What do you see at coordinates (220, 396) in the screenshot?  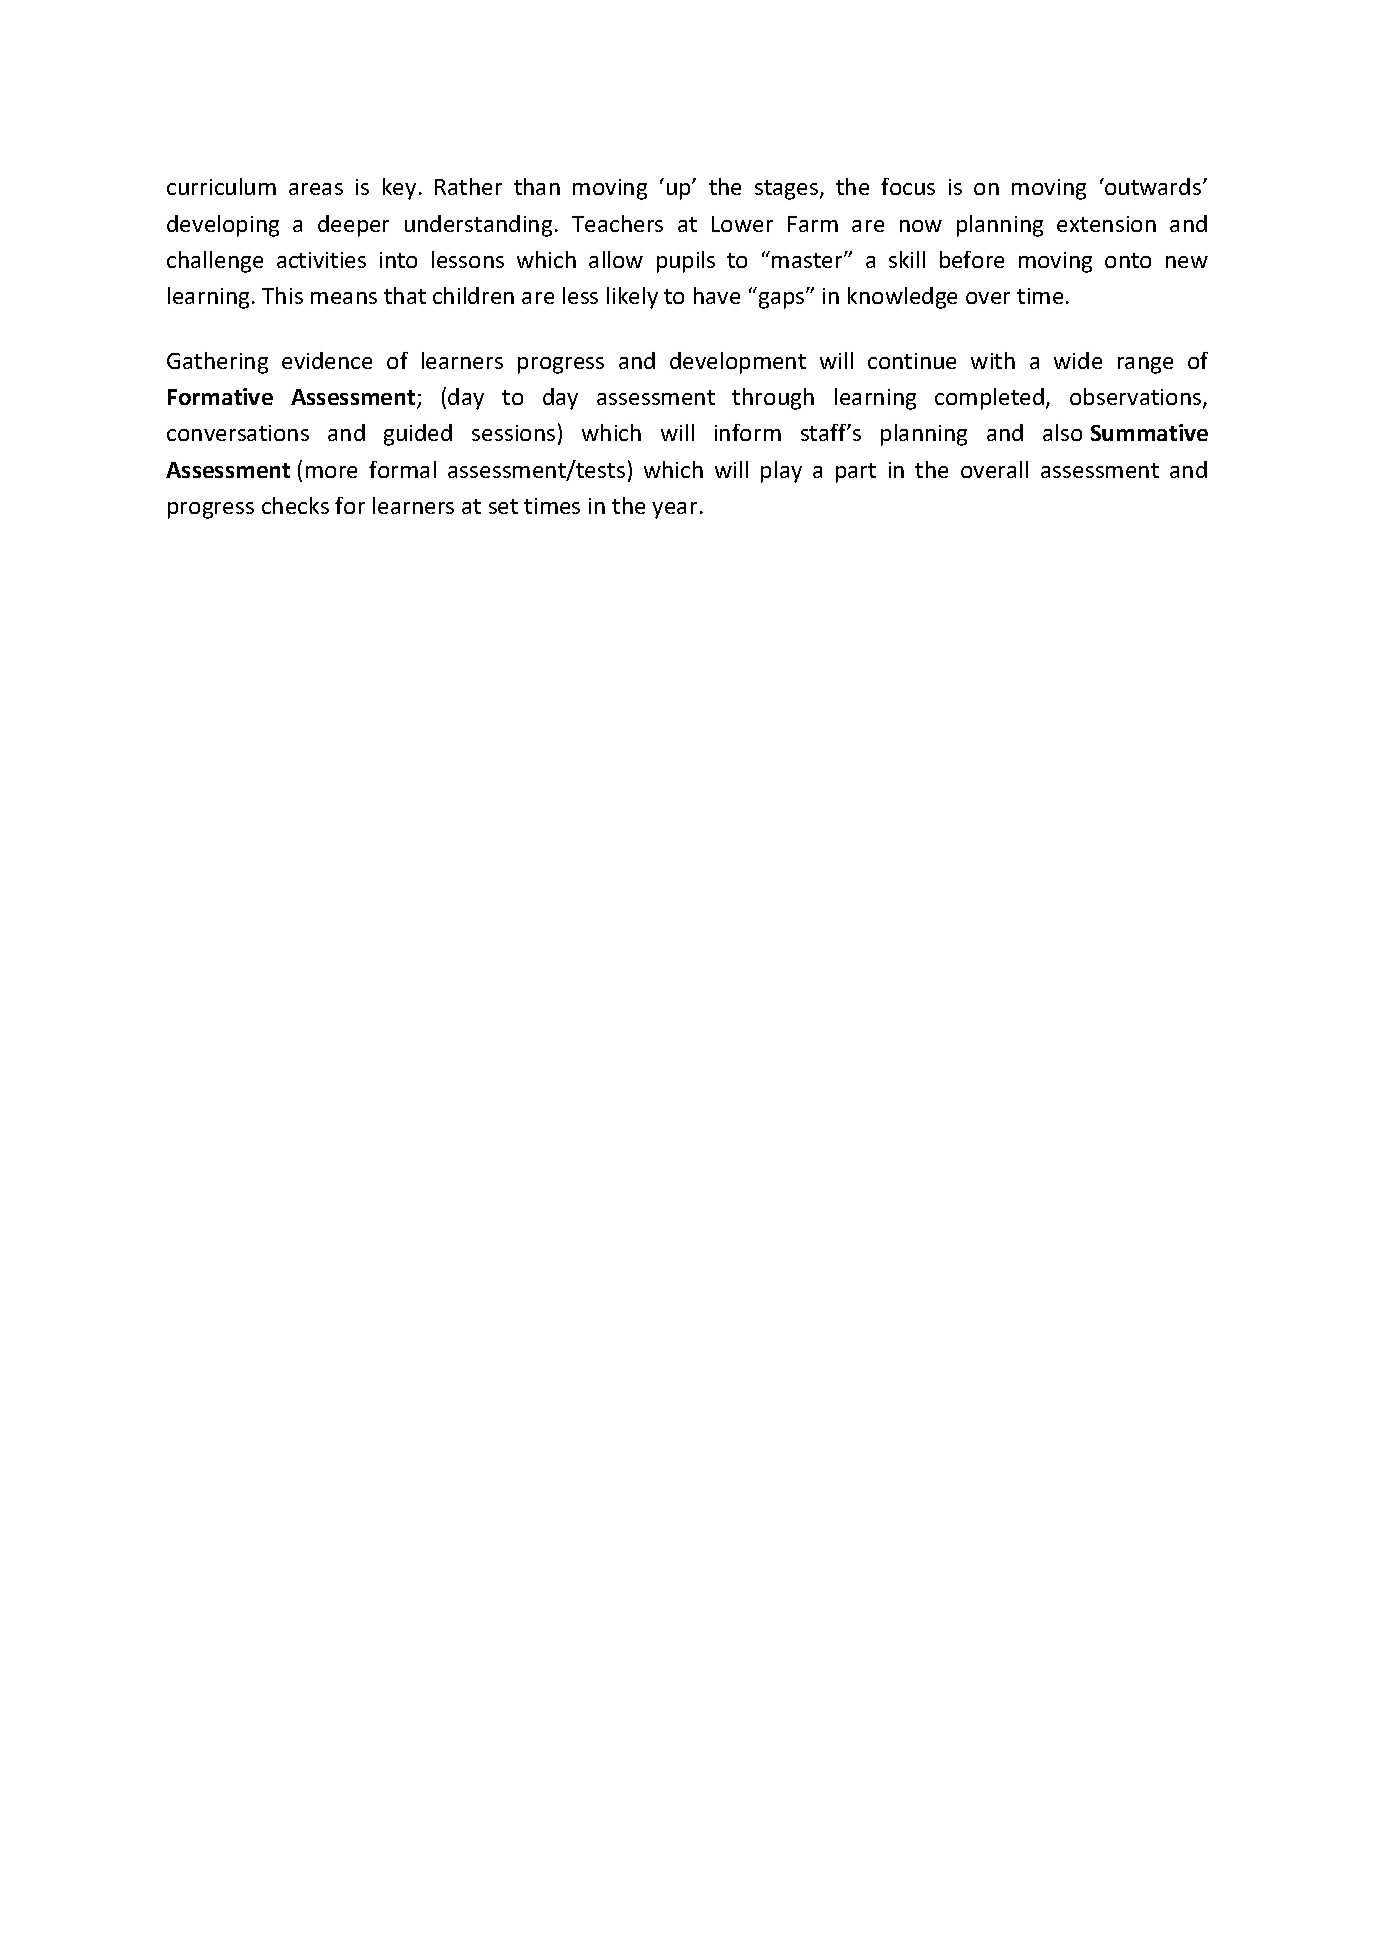 I see `Formative` at bounding box center [220, 396].
